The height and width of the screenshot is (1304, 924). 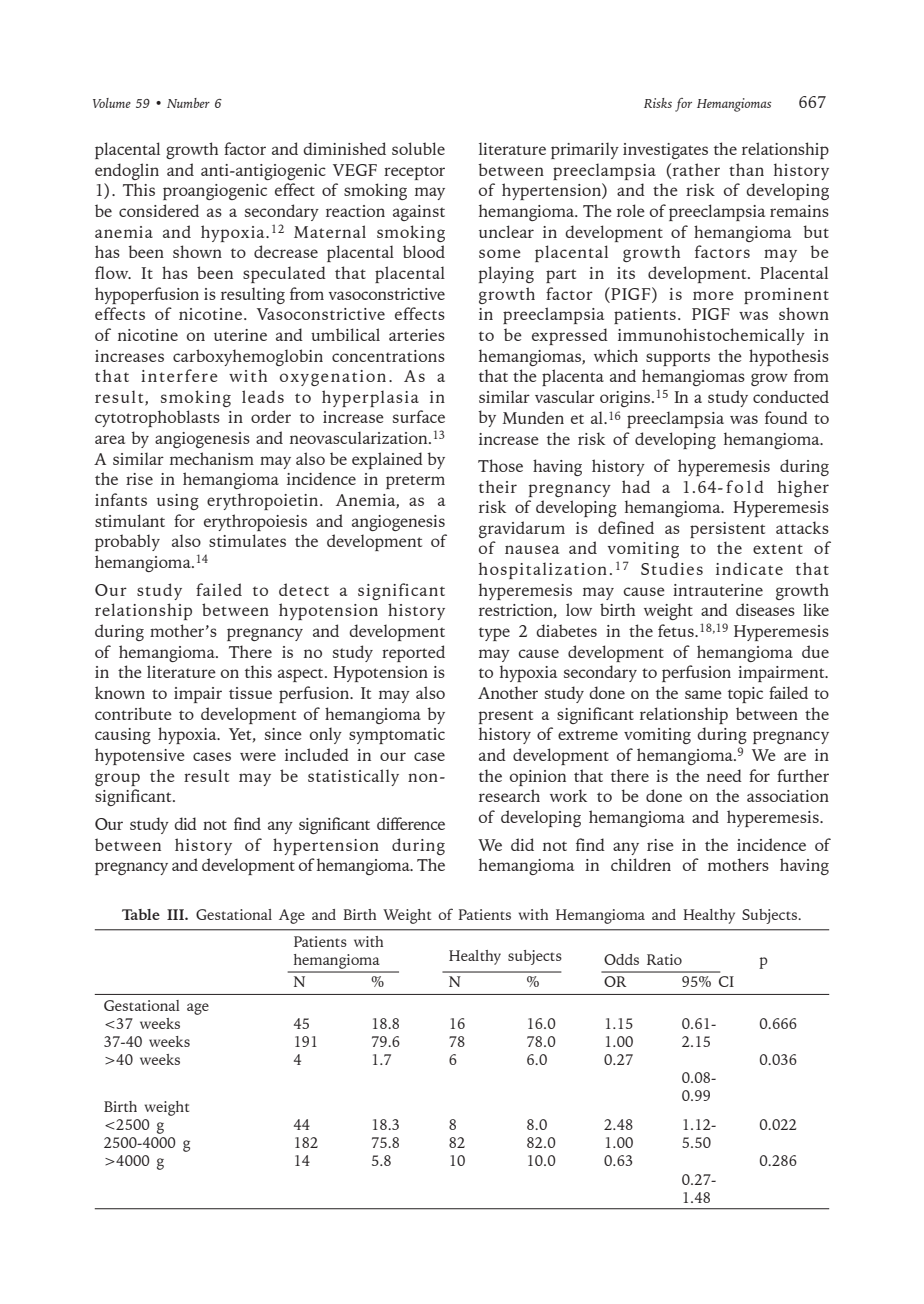 What do you see at coordinates (419, 416) in the screenshot?
I see `surface` at bounding box center [419, 416].
